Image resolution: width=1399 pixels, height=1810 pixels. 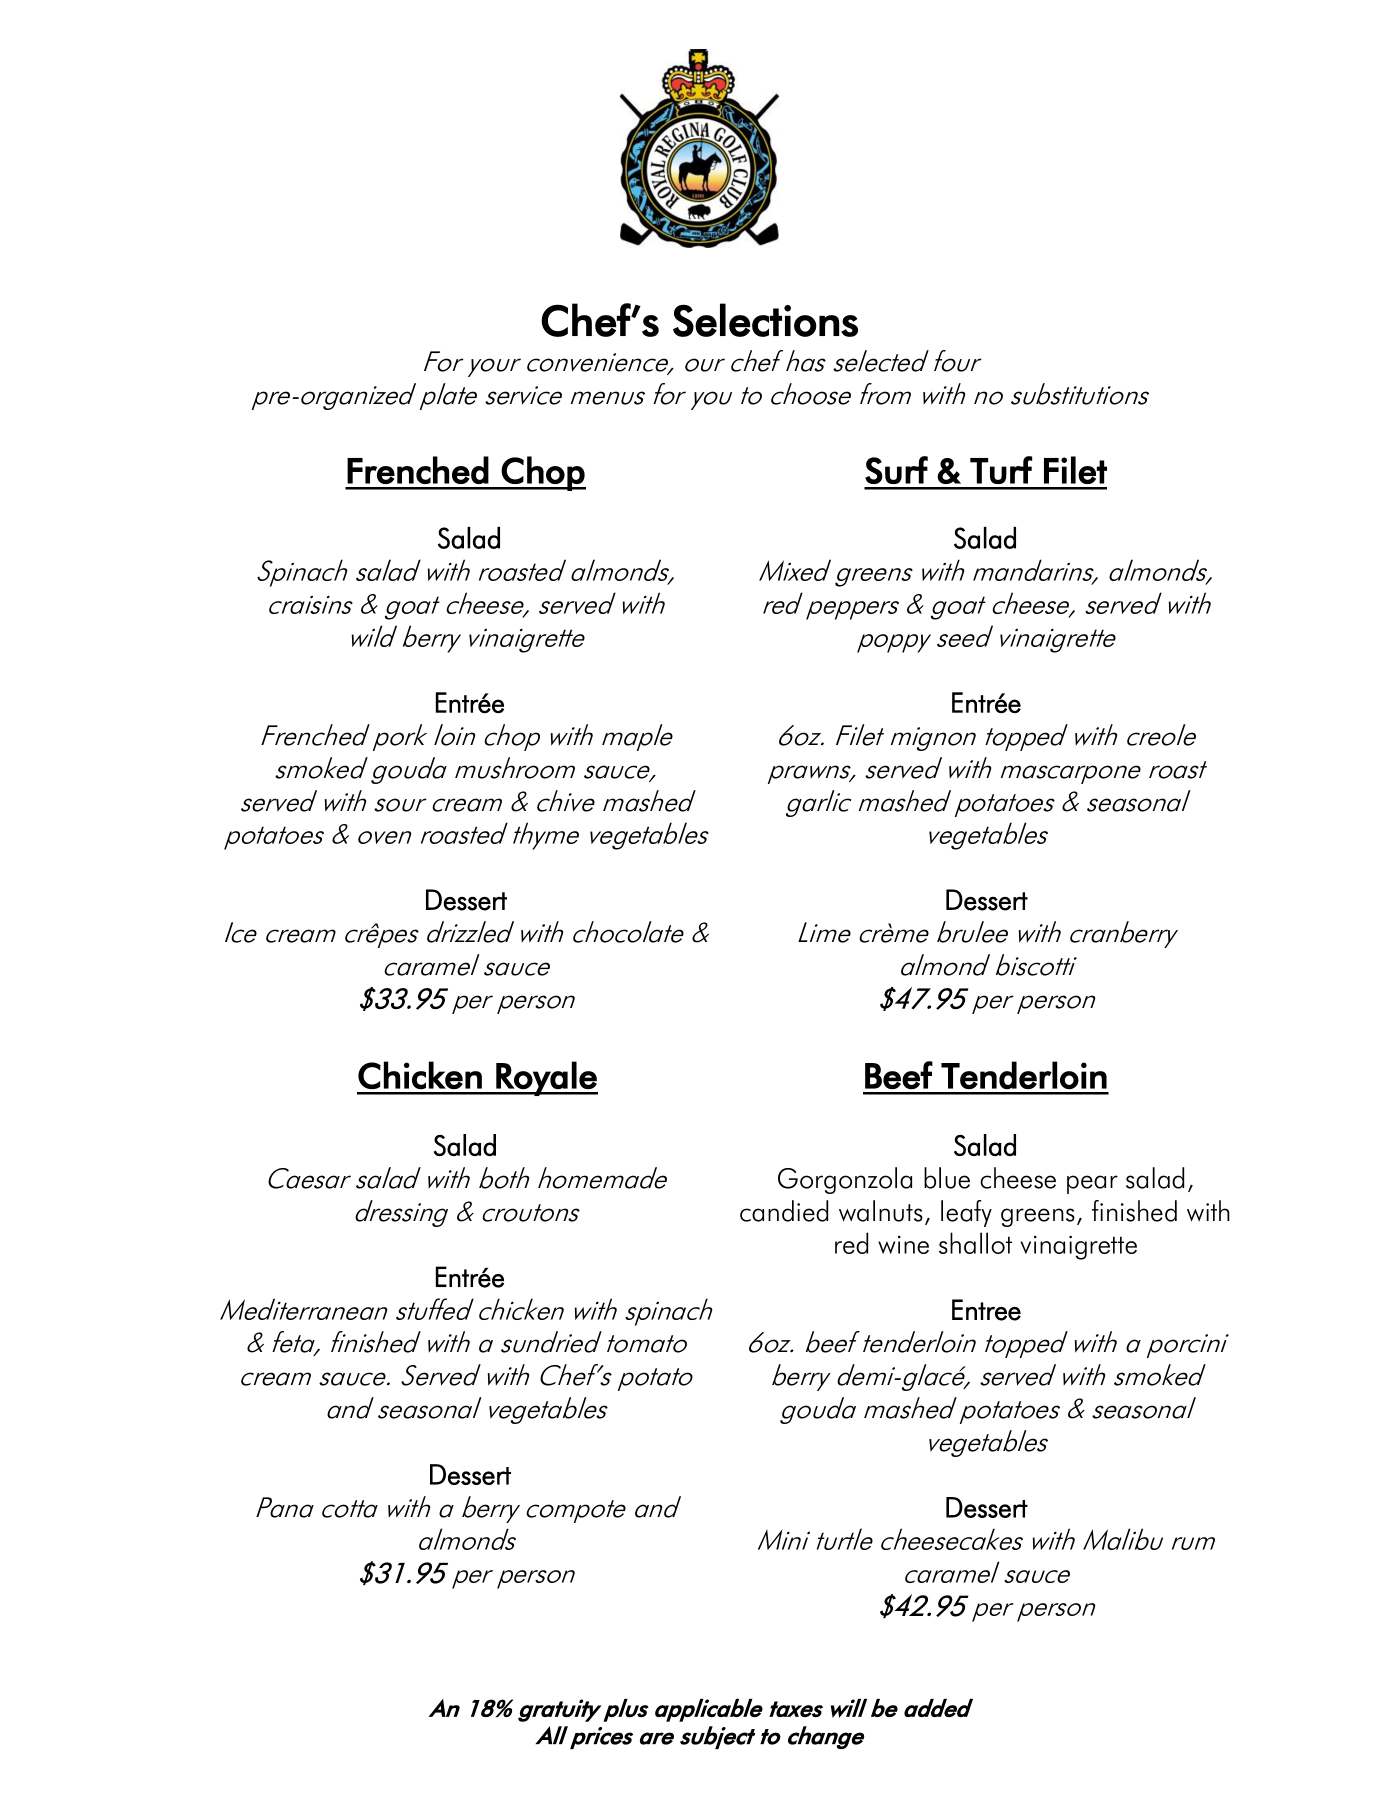 What do you see at coordinates (896, 470) in the screenshot?
I see `Surf` at bounding box center [896, 470].
